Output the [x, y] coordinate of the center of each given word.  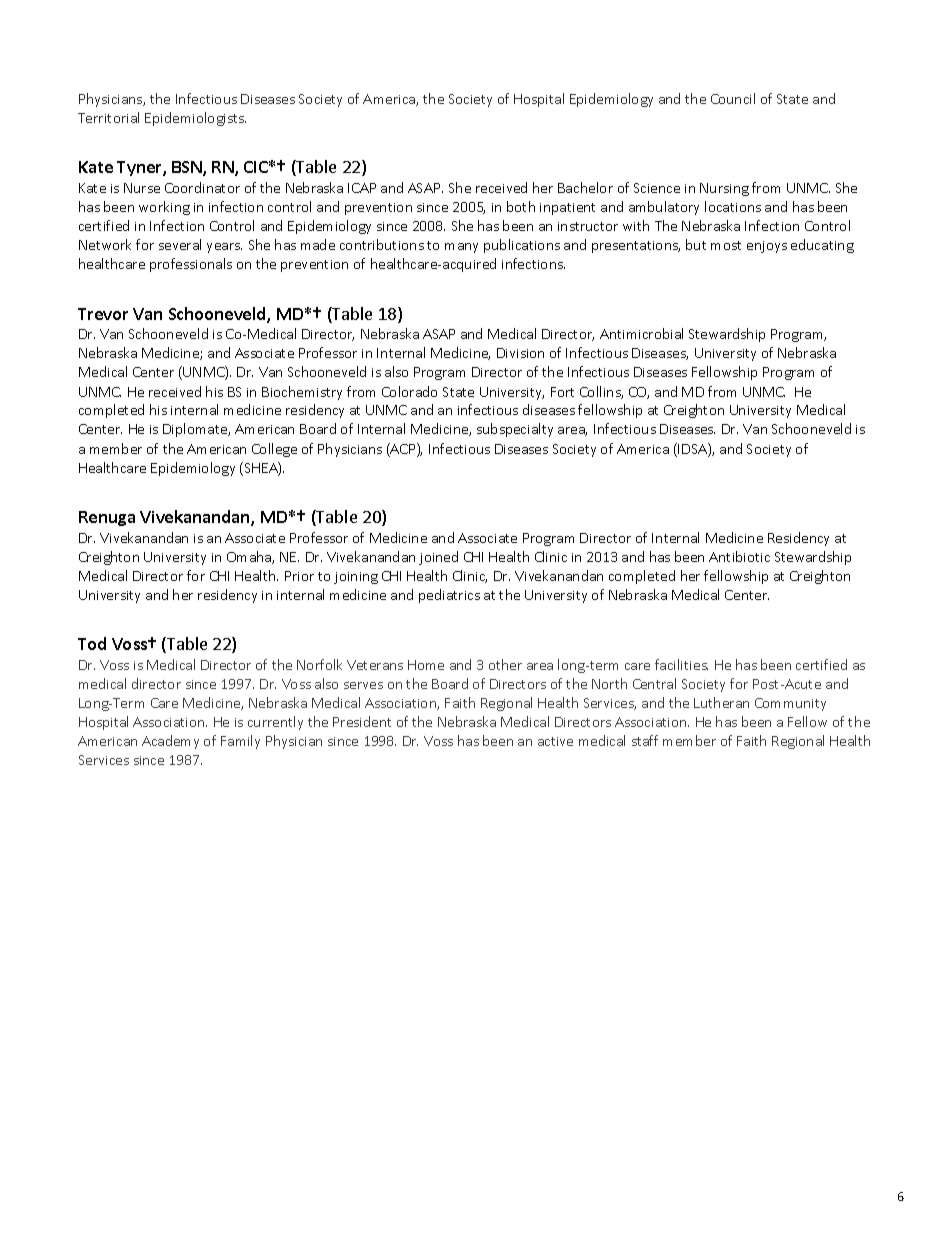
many [461, 248]
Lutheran [721, 702]
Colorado [409, 391]
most [726, 245]
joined [438, 558]
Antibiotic [739, 556]
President [362, 721]
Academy [170, 742]
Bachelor [585, 187]
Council [733, 98]
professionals [191, 265]
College [274, 450]
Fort [562, 392]
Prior [299, 576]
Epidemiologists [195, 119]
